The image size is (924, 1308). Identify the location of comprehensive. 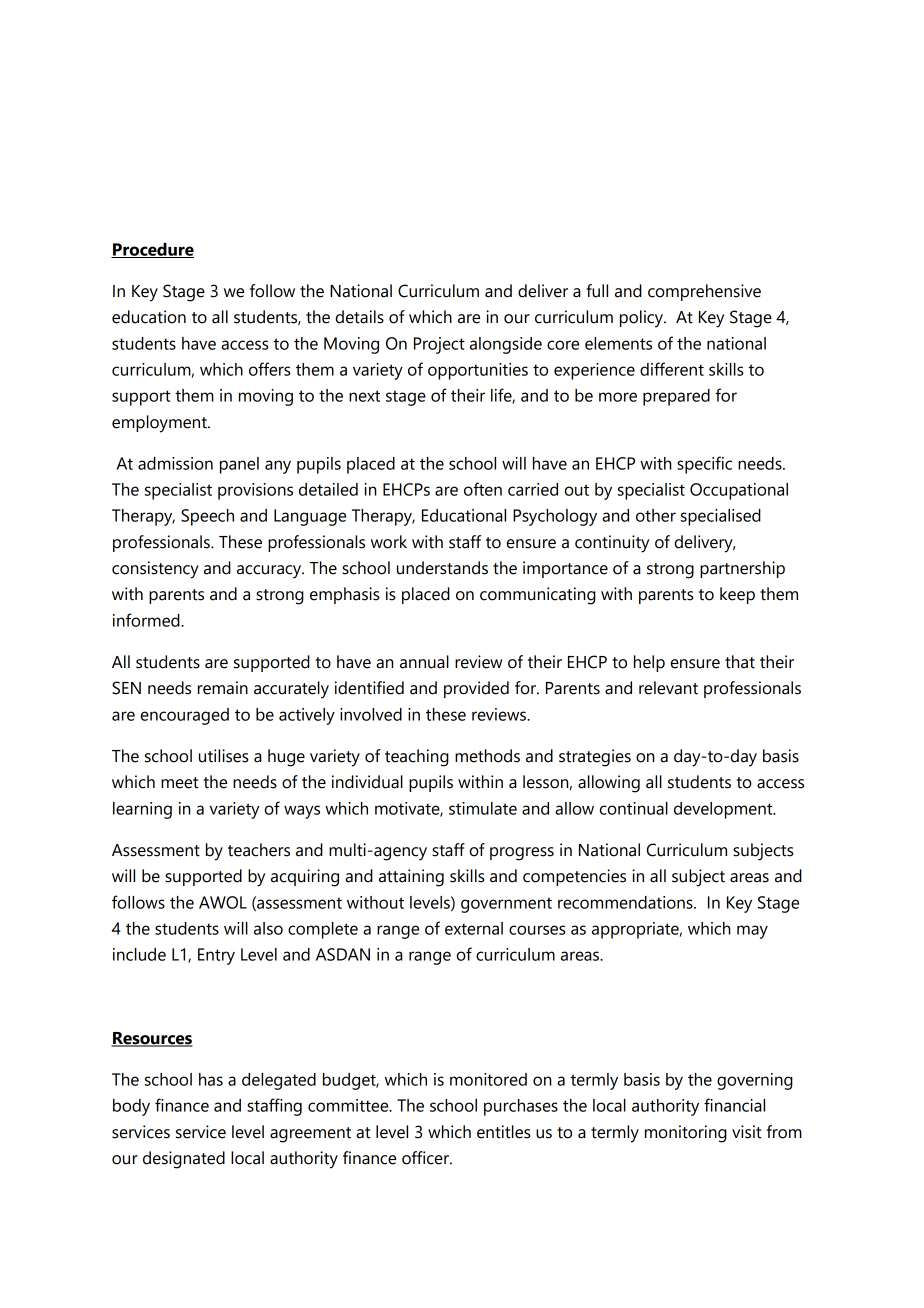
(704, 292).
